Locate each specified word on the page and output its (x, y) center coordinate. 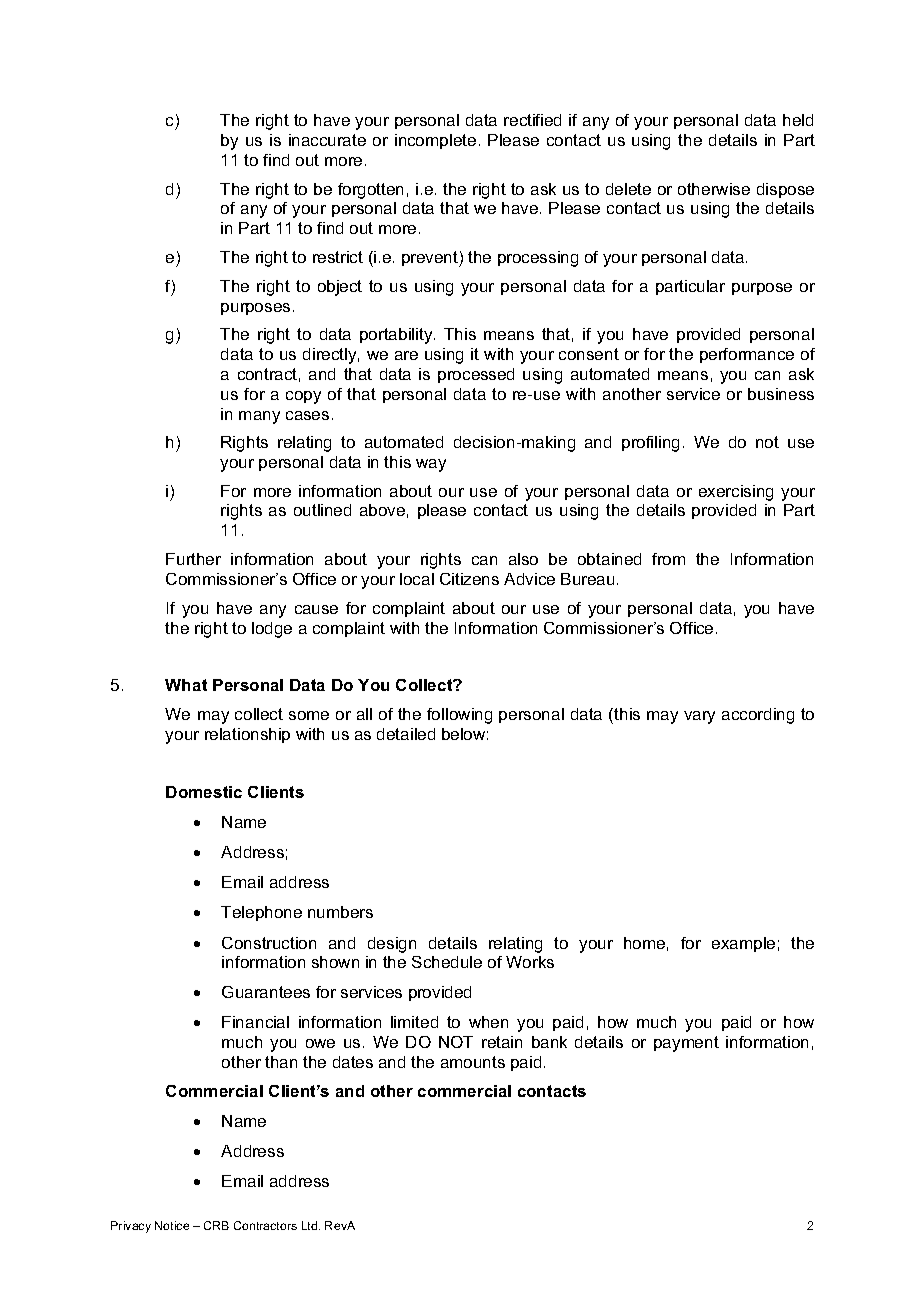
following (459, 716)
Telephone (261, 913)
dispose (785, 190)
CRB (216, 1225)
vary (699, 717)
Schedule (447, 962)
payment (686, 1044)
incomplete (435, 141)
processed (476, 375)
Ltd (311, 1225)
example (743, 944)
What (186, 685)
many (259, 417)
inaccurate (327, 140)
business (781, 394)
